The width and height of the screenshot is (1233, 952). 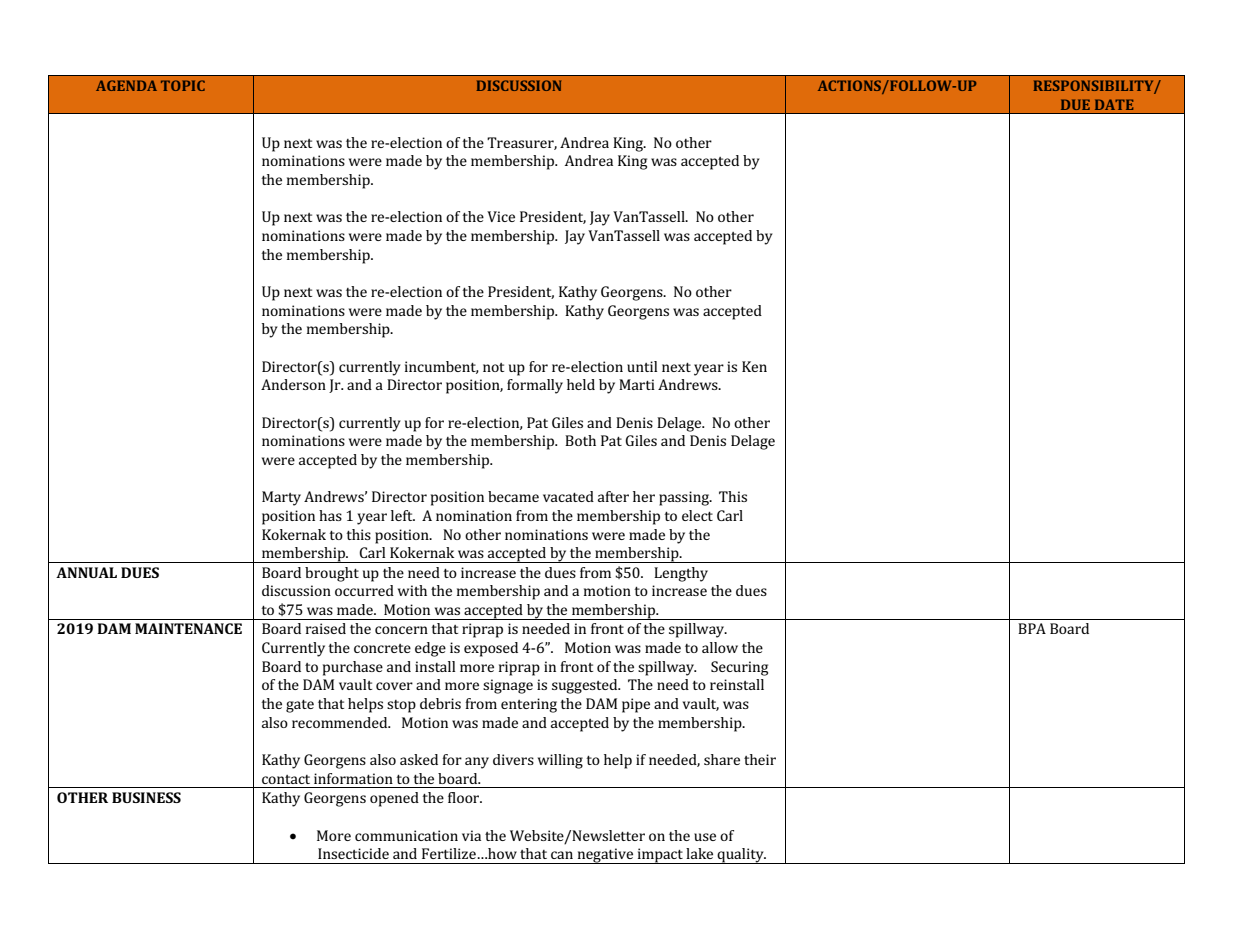 I want to click on BUSINESS, so click(x=146, y=797).
